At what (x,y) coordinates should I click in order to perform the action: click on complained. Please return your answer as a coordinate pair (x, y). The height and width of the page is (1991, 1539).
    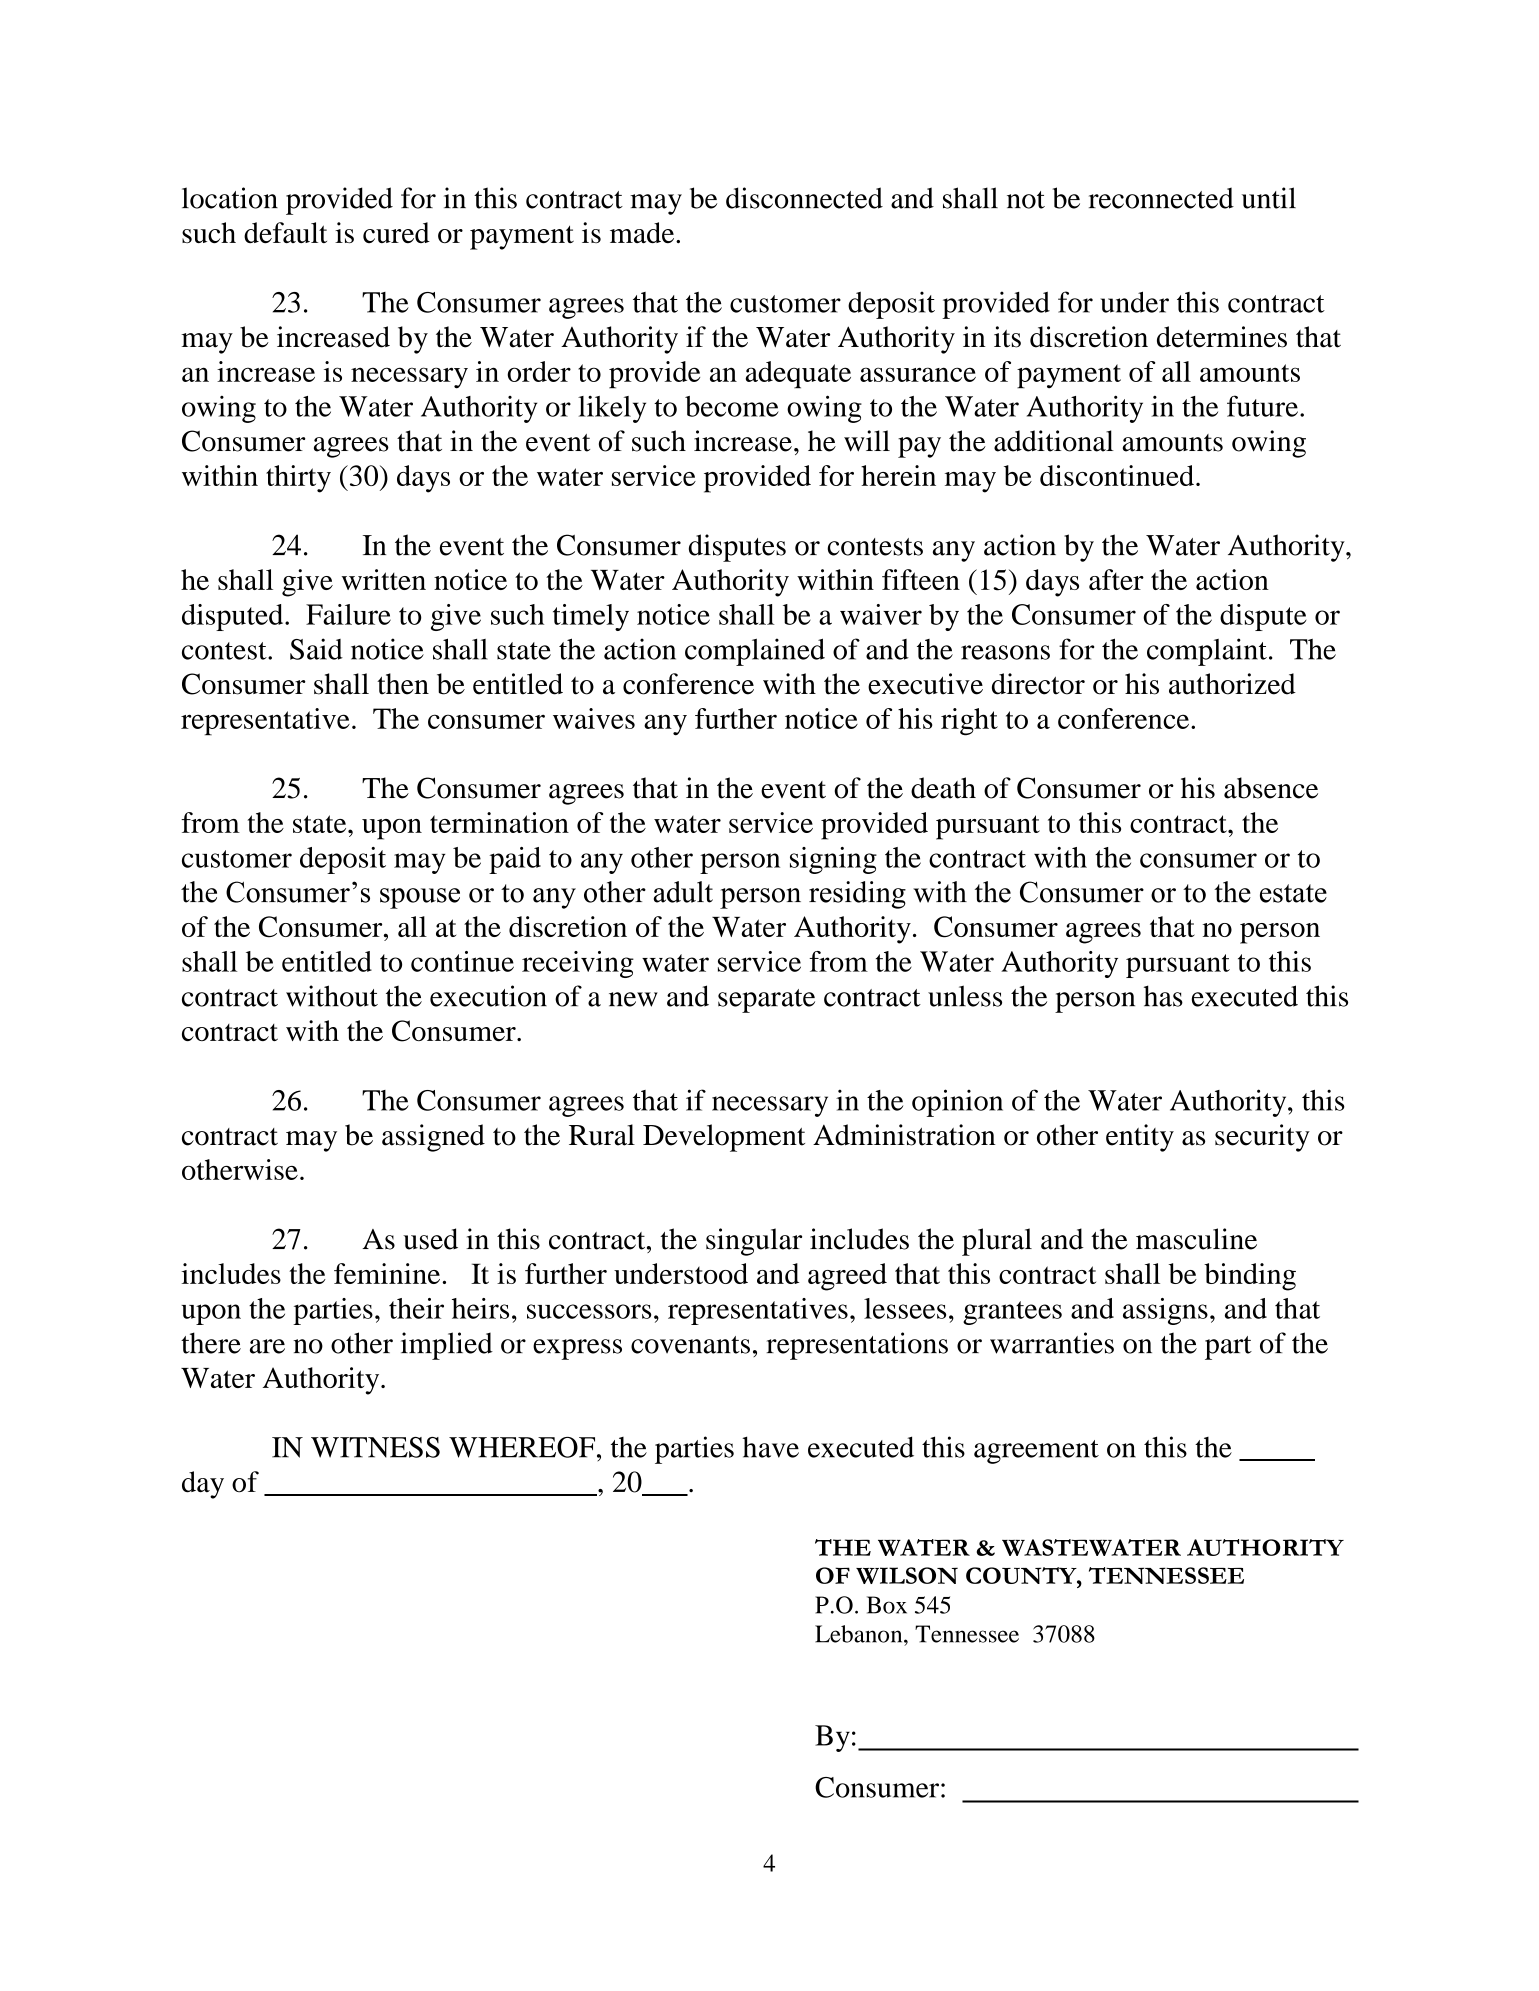
    Looking at the image, I should click on (755, 652).
